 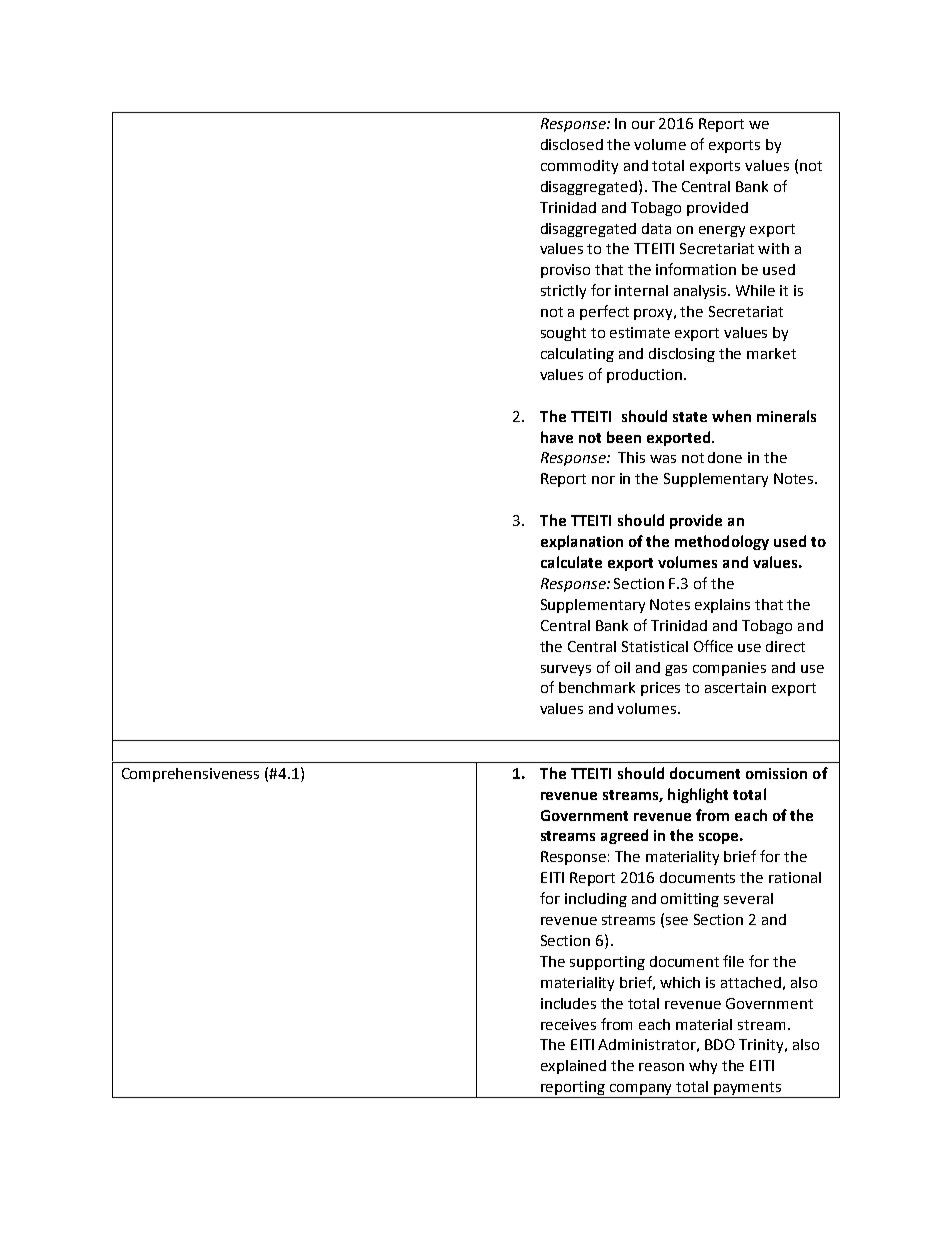 I want to click on highlight, so click(x=698, y=795).
